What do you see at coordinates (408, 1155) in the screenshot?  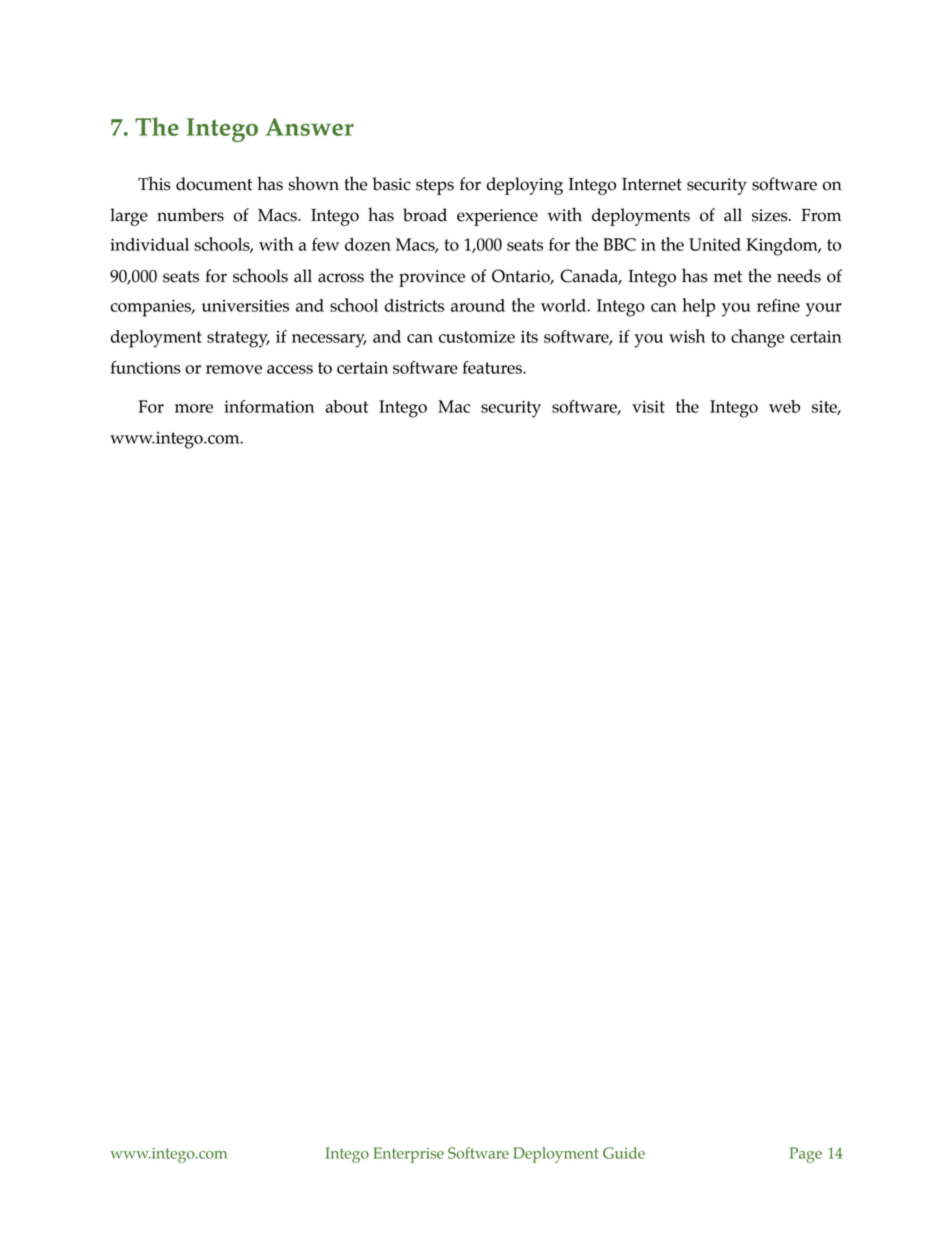 I see `Enterprise` at bounding box center [408, 1155].
